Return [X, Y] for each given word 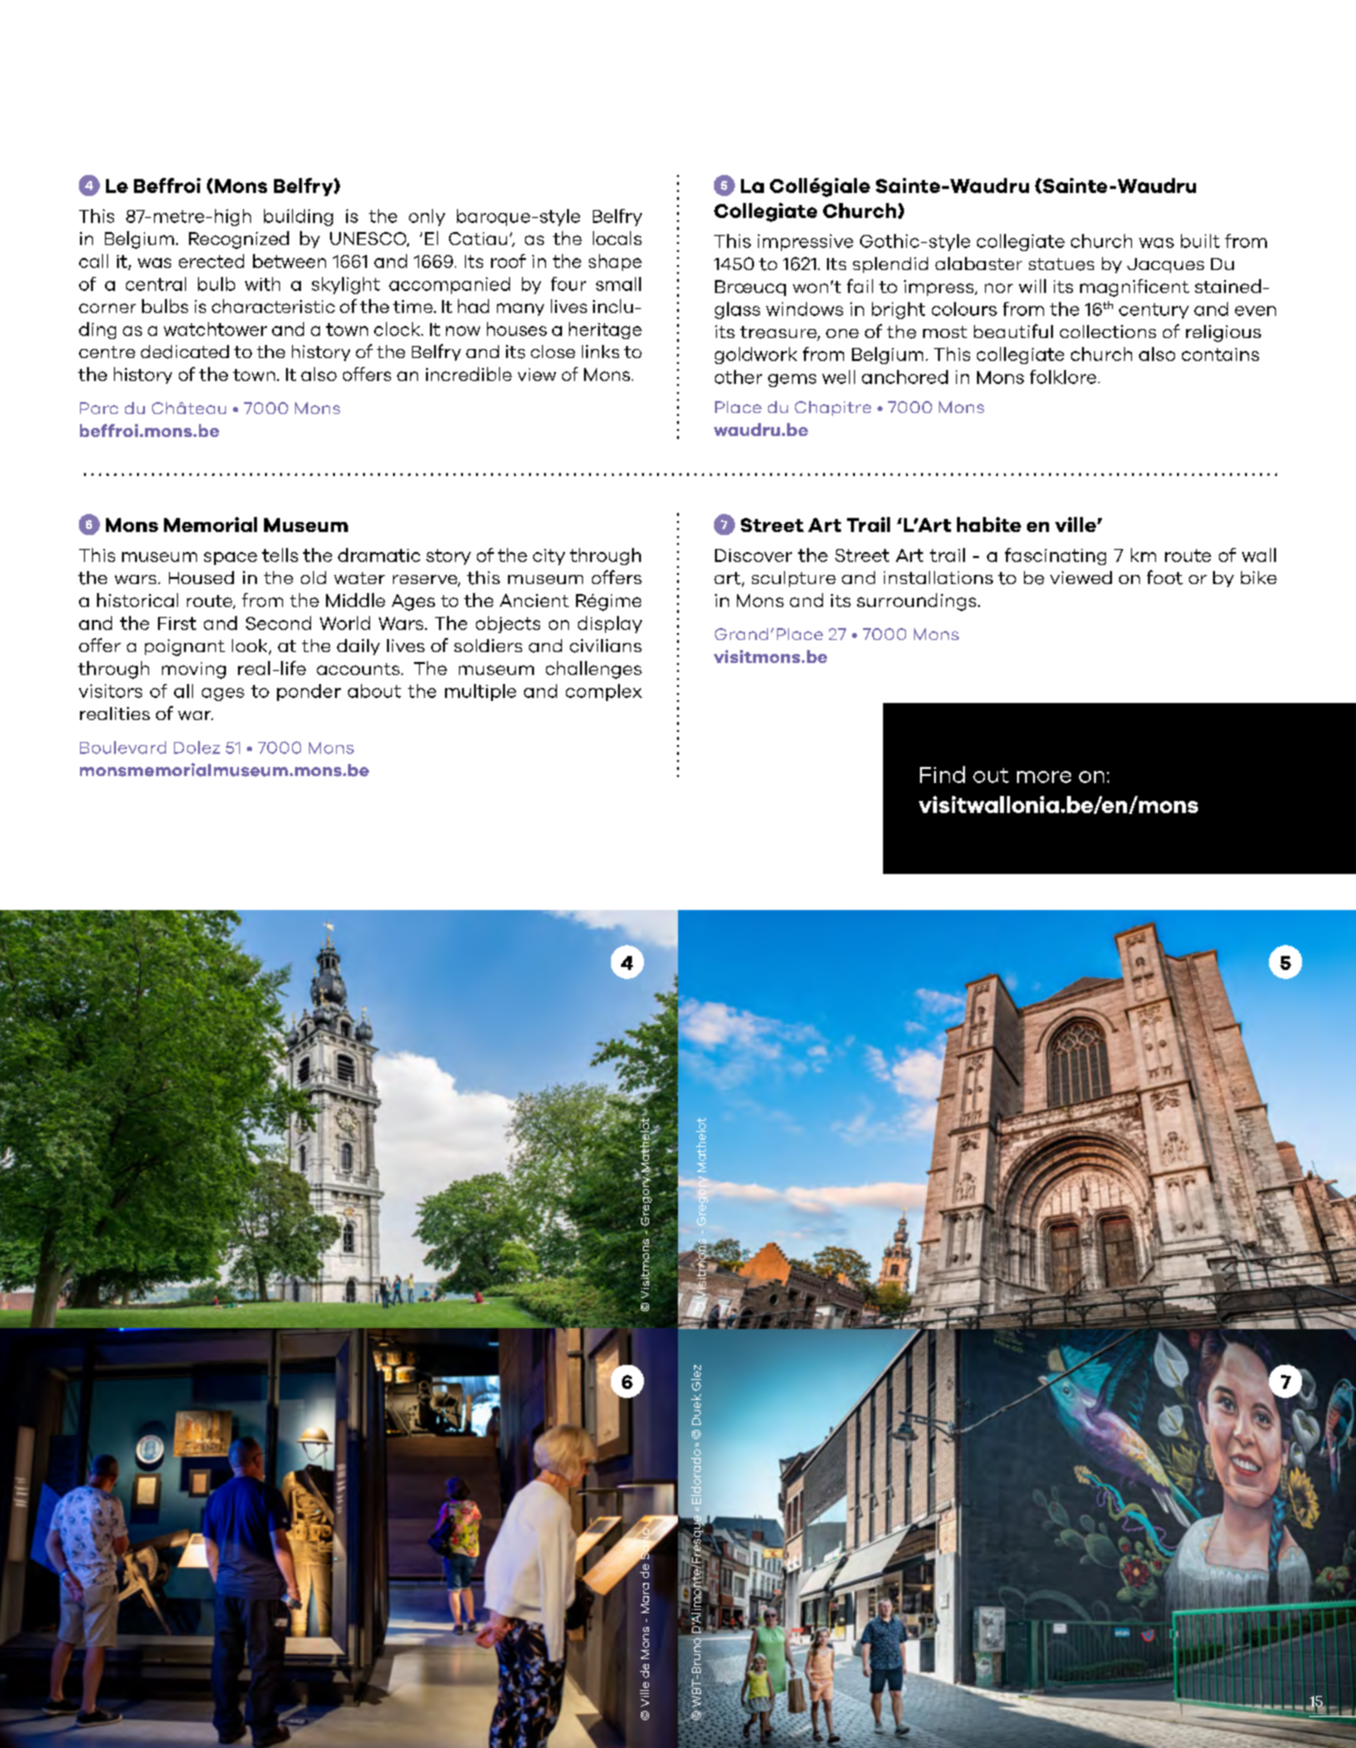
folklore [1064, 377]
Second [278, 623]
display [610, 624]
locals [617, 238]
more [1044, 777]
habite [989, 524]
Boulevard [123, 747]
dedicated [185, 352]
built [1200, 241]
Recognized [239, 240]
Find [942, 774]
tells [280, 555]
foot [1165, 577]
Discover [753, 555]
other [738, 377]
